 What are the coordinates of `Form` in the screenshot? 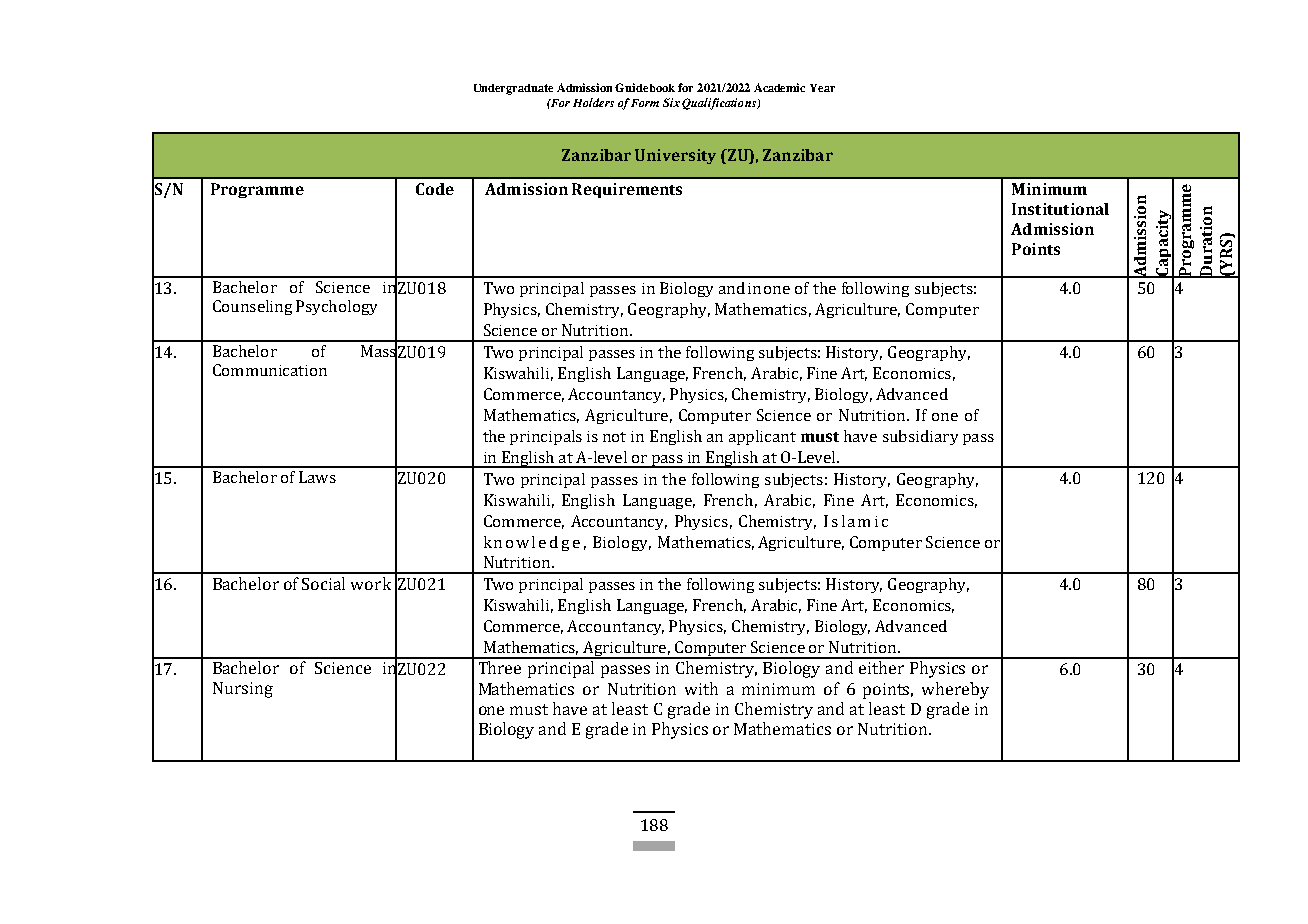 It's located at (645, 103).
